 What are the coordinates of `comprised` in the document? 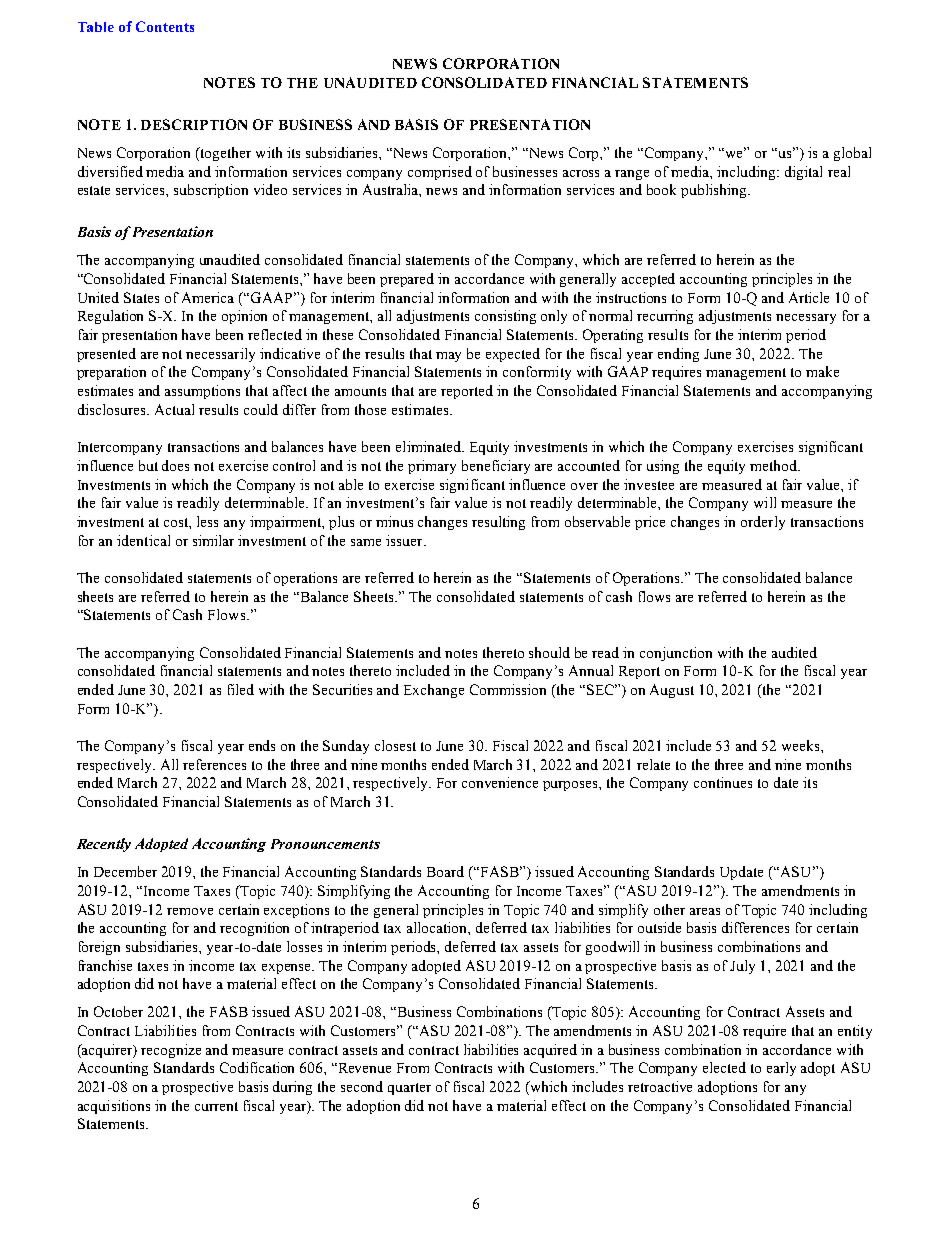 It's located at (440, 173).
